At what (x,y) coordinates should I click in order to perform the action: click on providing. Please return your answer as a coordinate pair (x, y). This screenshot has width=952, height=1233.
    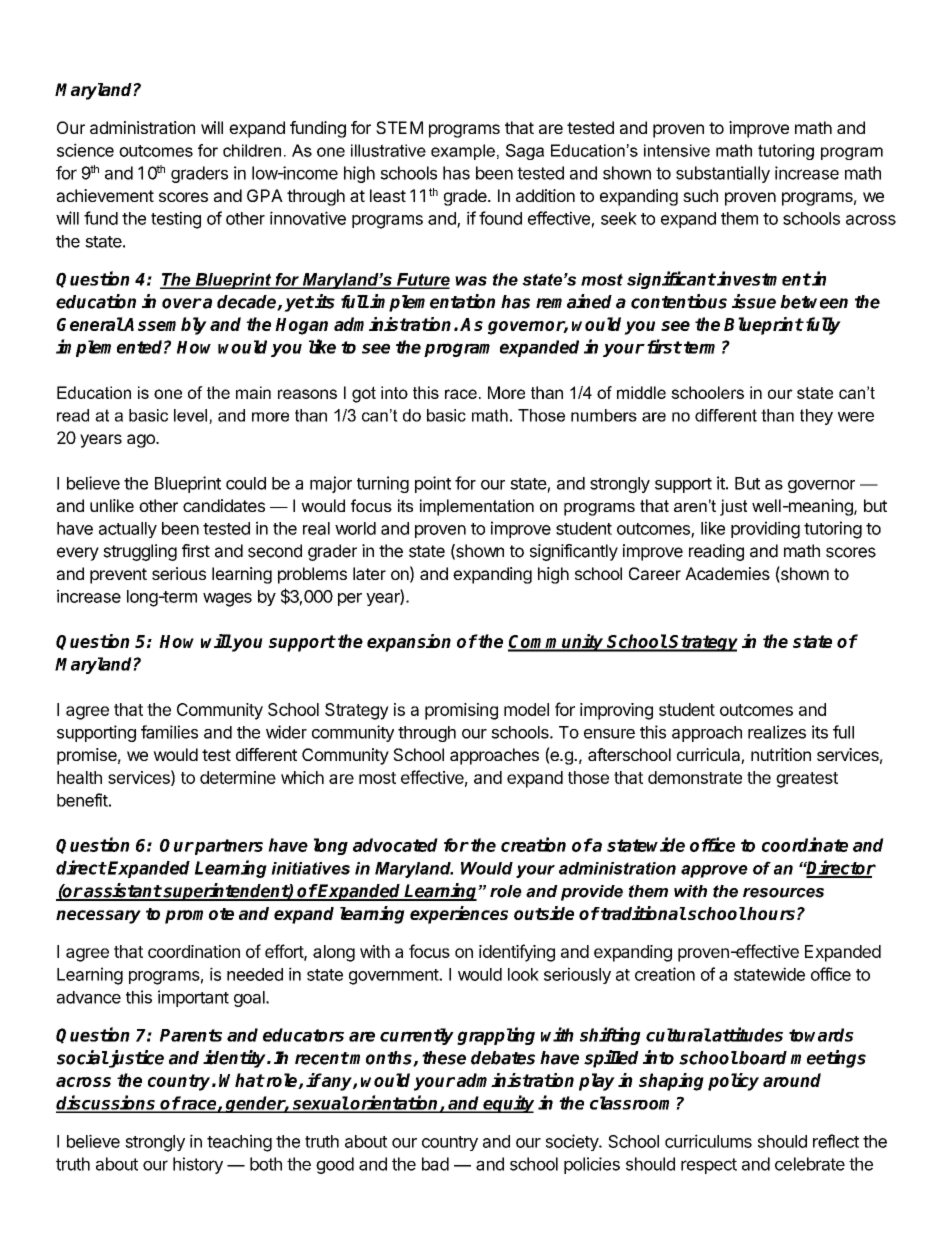
    Looking at the image, I should click on (765, 530).
